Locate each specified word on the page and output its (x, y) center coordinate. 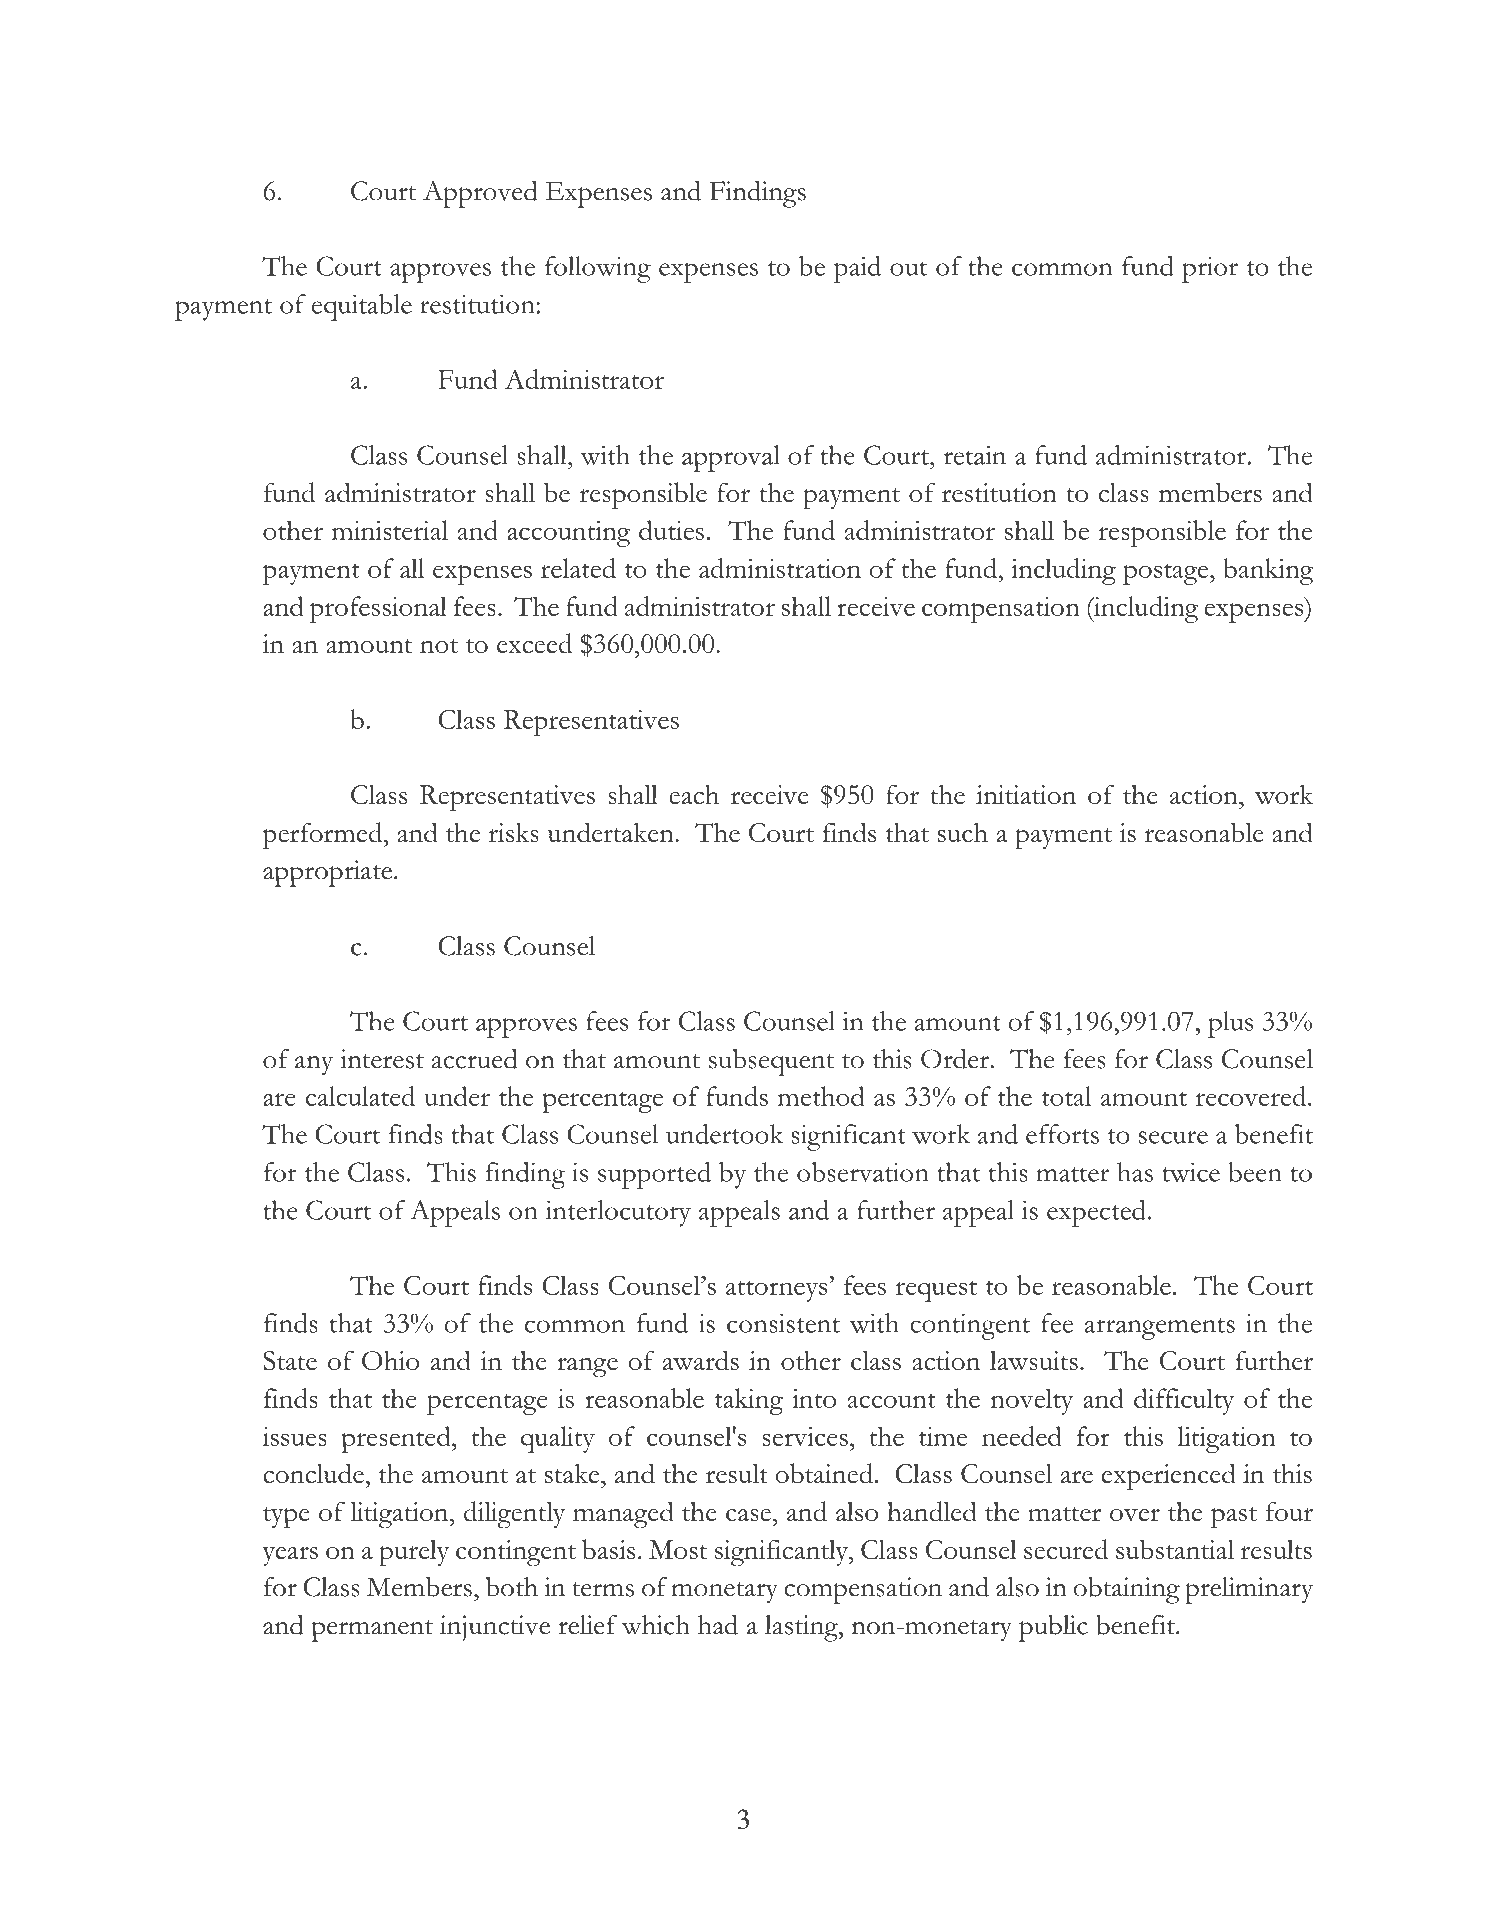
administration (780, 568)
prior (1210, 269)
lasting (802, 1628)
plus (1230, 1024)
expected (1096, 1213)
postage (1167, 574)
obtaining (1127, 1590)
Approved (480, 194)
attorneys (776, 1291)
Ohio (390, 1360)
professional (378, 609)
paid (857, 269)
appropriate (327, 873)
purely (414, 1553)
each (694, 794)
